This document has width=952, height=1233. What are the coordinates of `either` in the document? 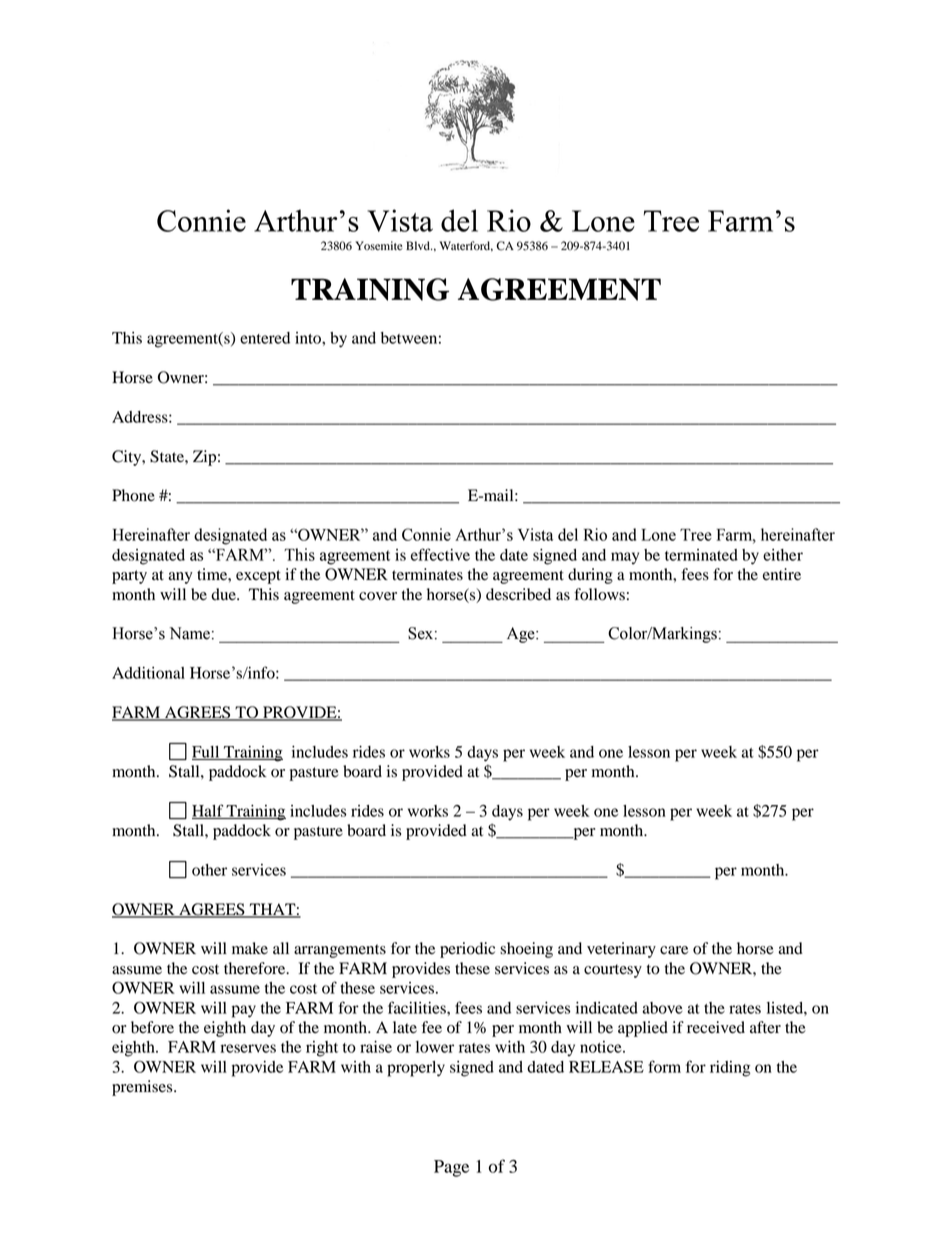 It's located at (783, 555).
